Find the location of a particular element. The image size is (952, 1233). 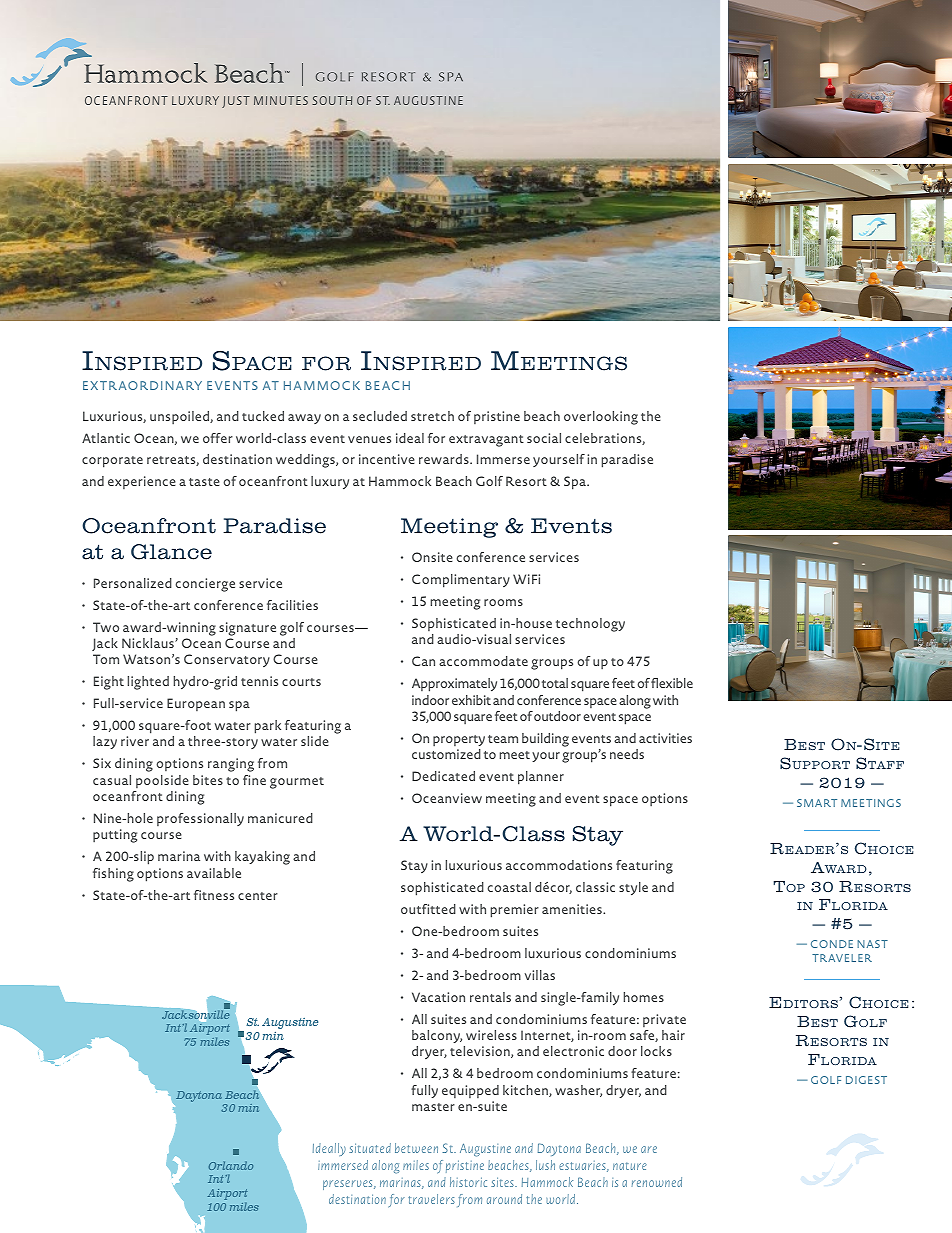

SOUTH is located at coordinates (332, 100).
